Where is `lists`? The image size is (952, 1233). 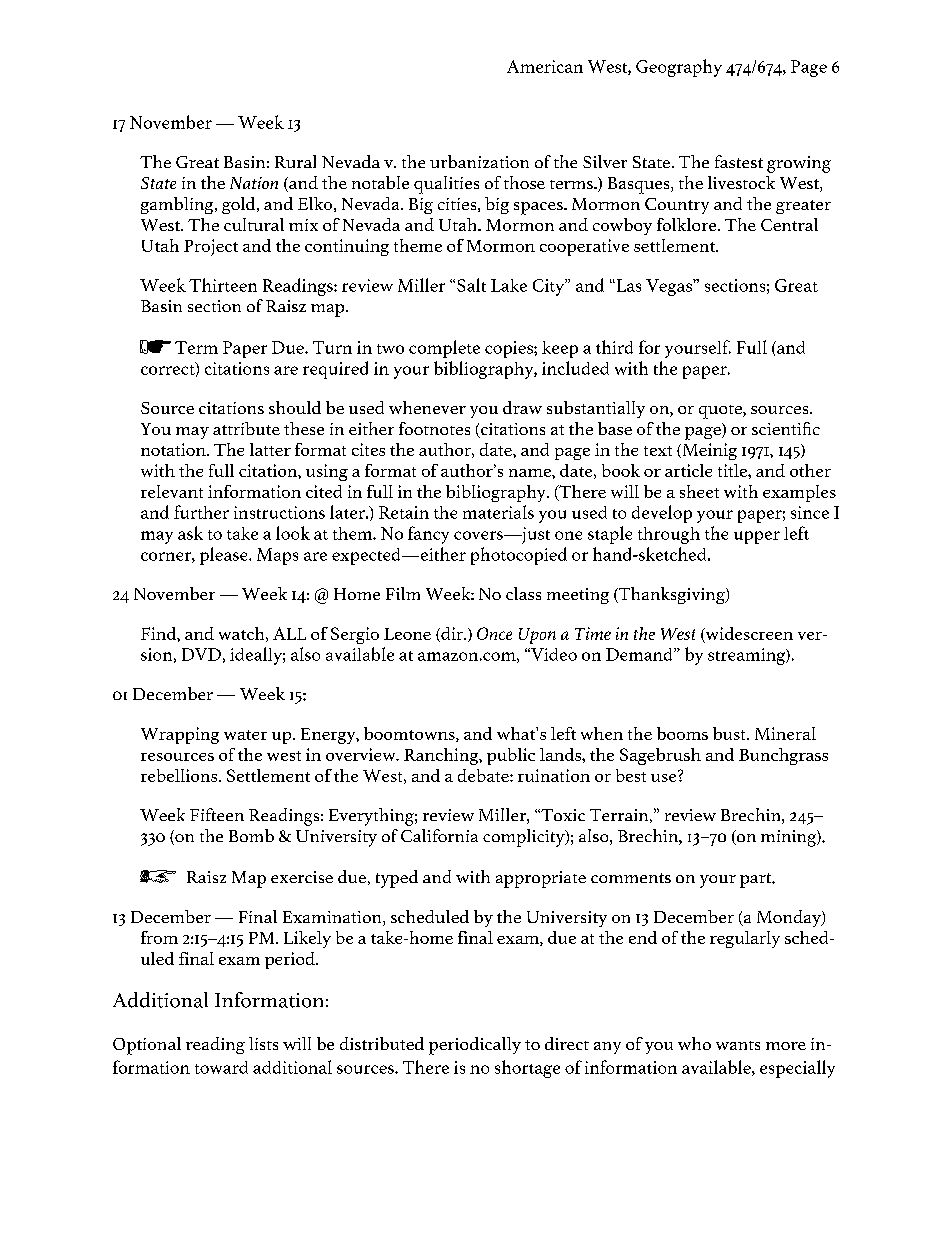 lists is located at coordinates (263, 1043).
